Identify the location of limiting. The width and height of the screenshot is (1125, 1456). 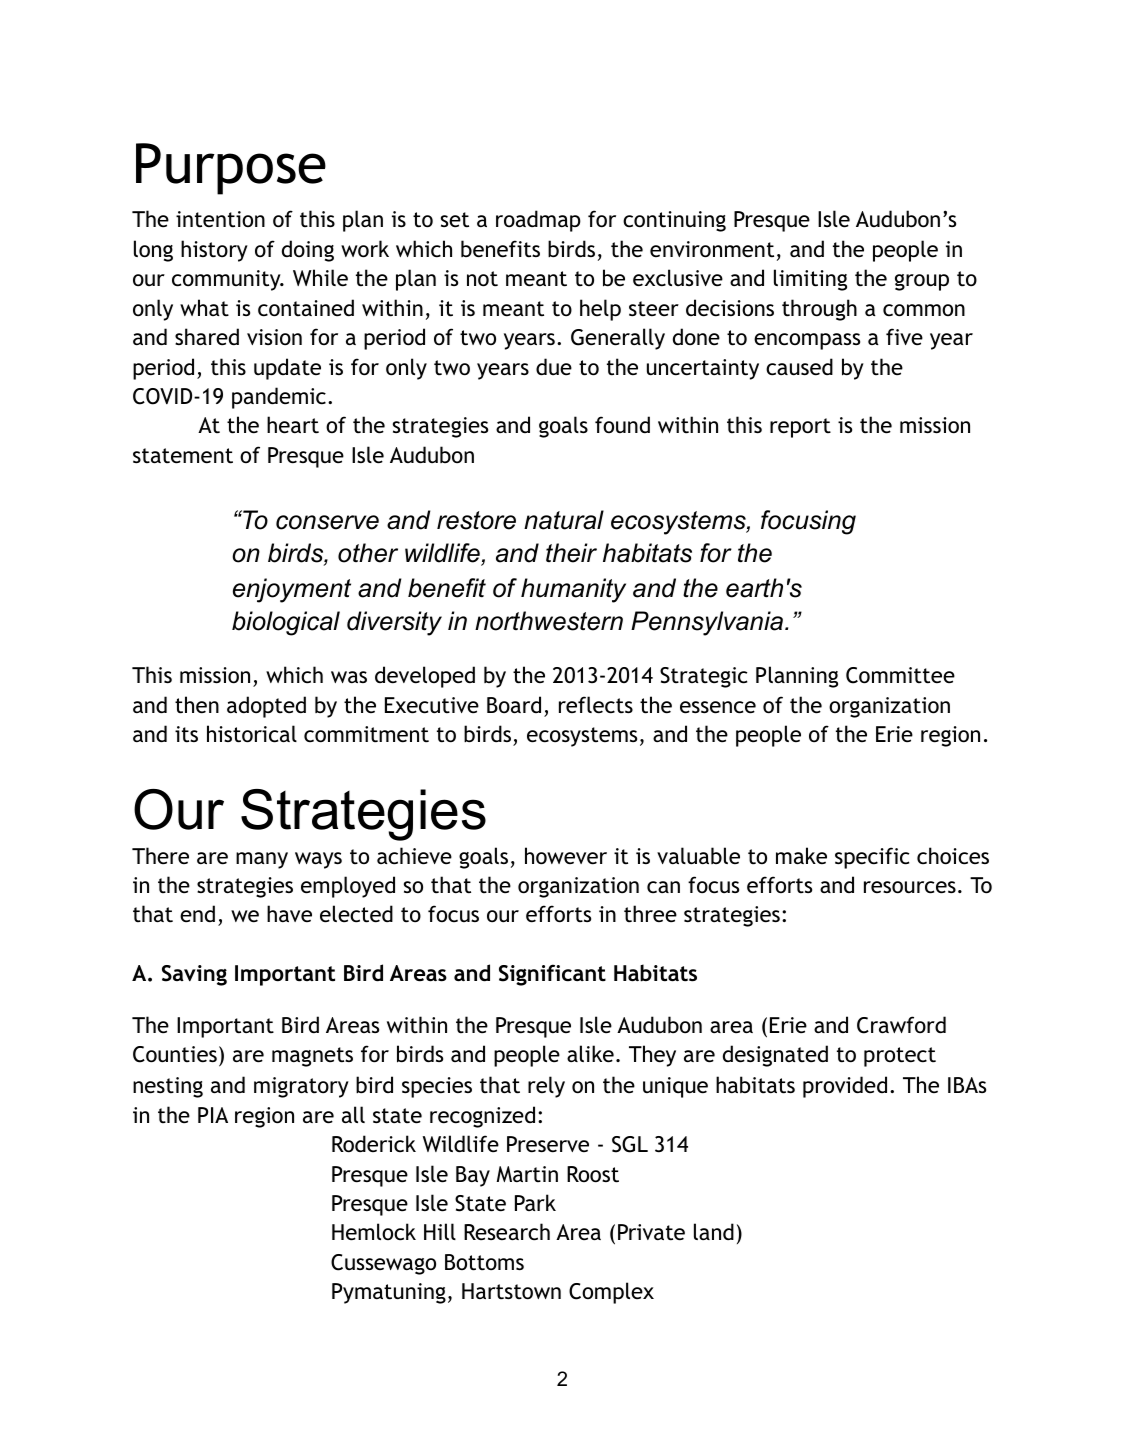
(810, 280).
